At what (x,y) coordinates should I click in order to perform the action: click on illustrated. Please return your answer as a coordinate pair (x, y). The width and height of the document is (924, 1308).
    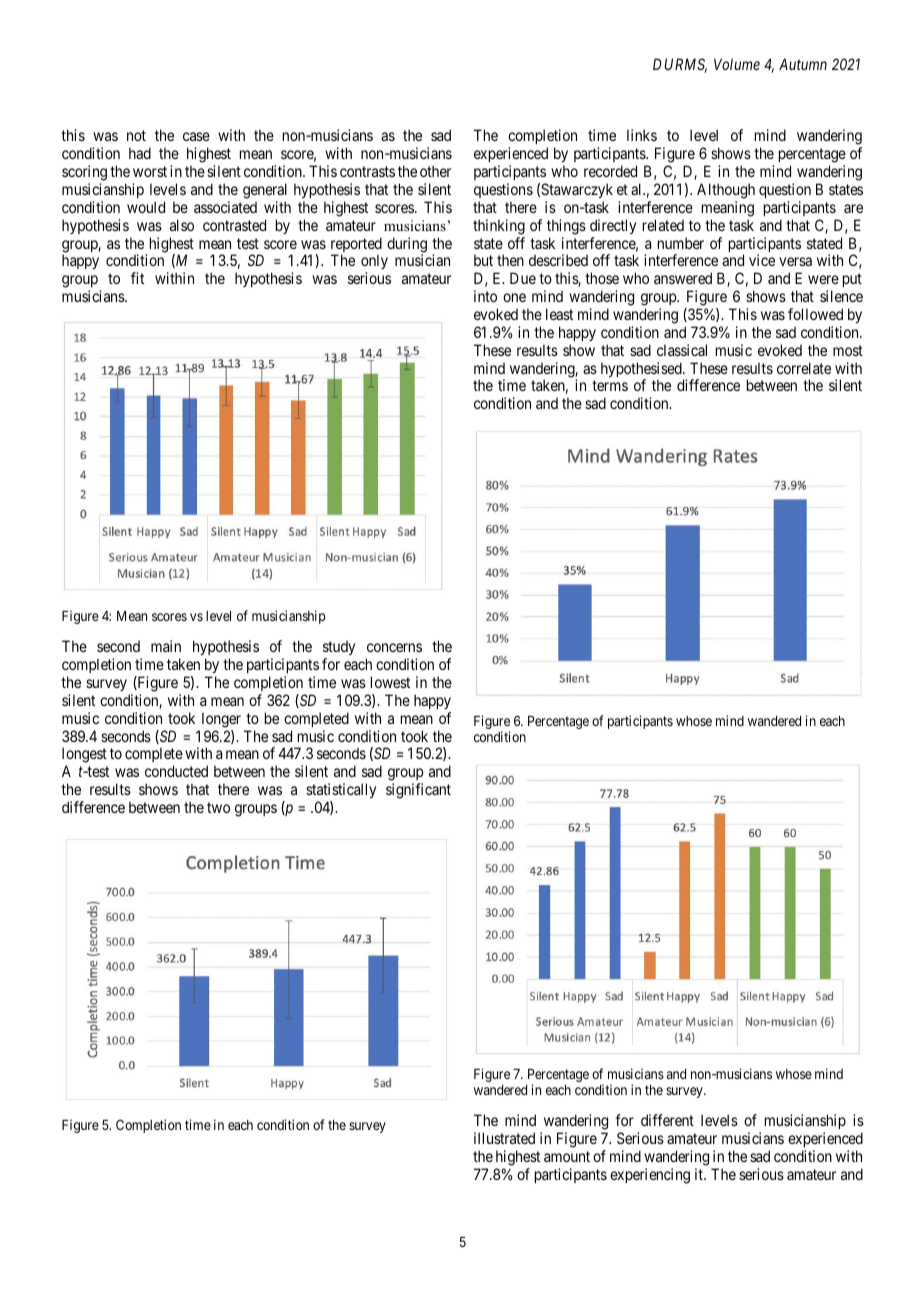
    Looking at the image, I should click on (504, 1138).
